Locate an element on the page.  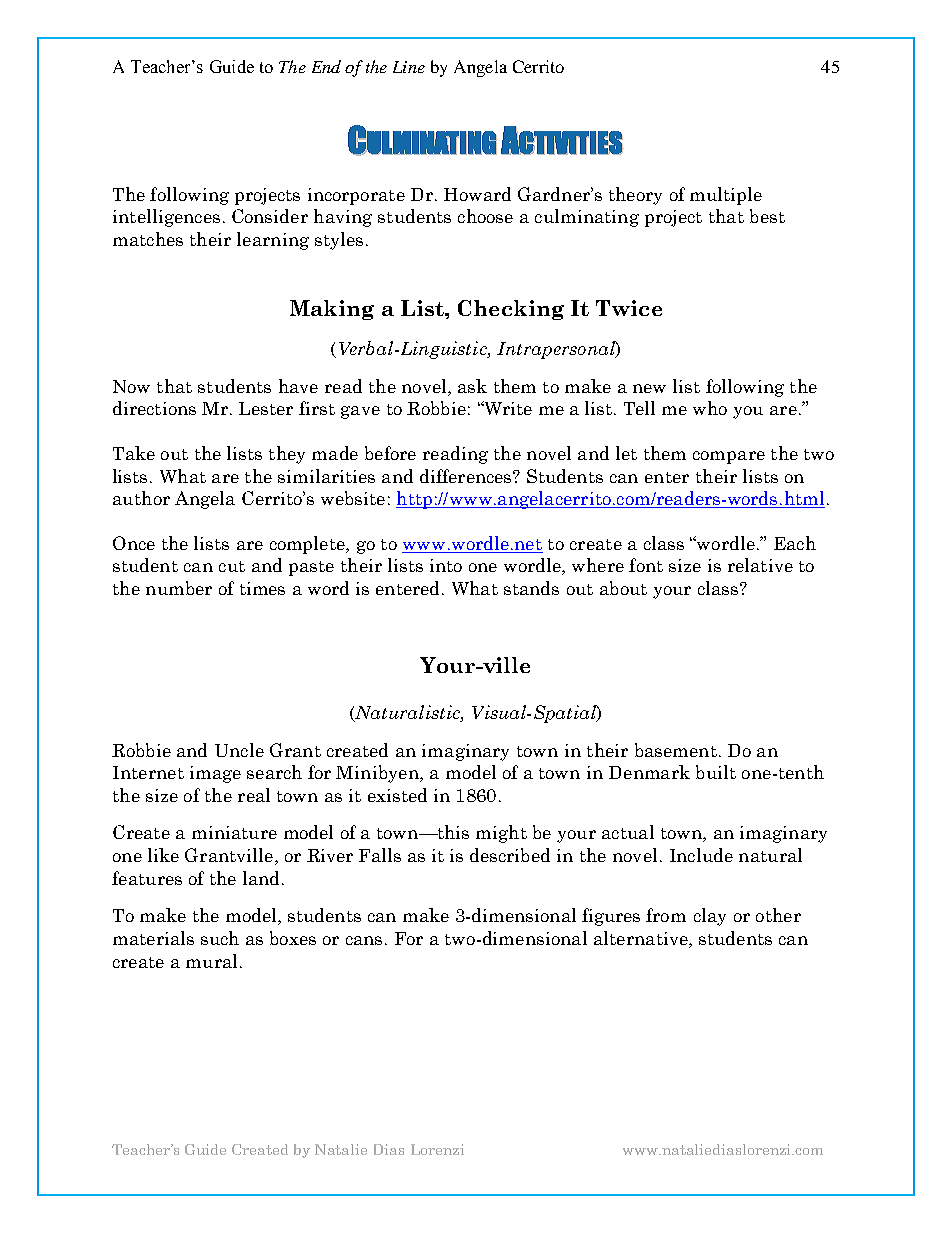
compare is located at coordinates (729, 457).
